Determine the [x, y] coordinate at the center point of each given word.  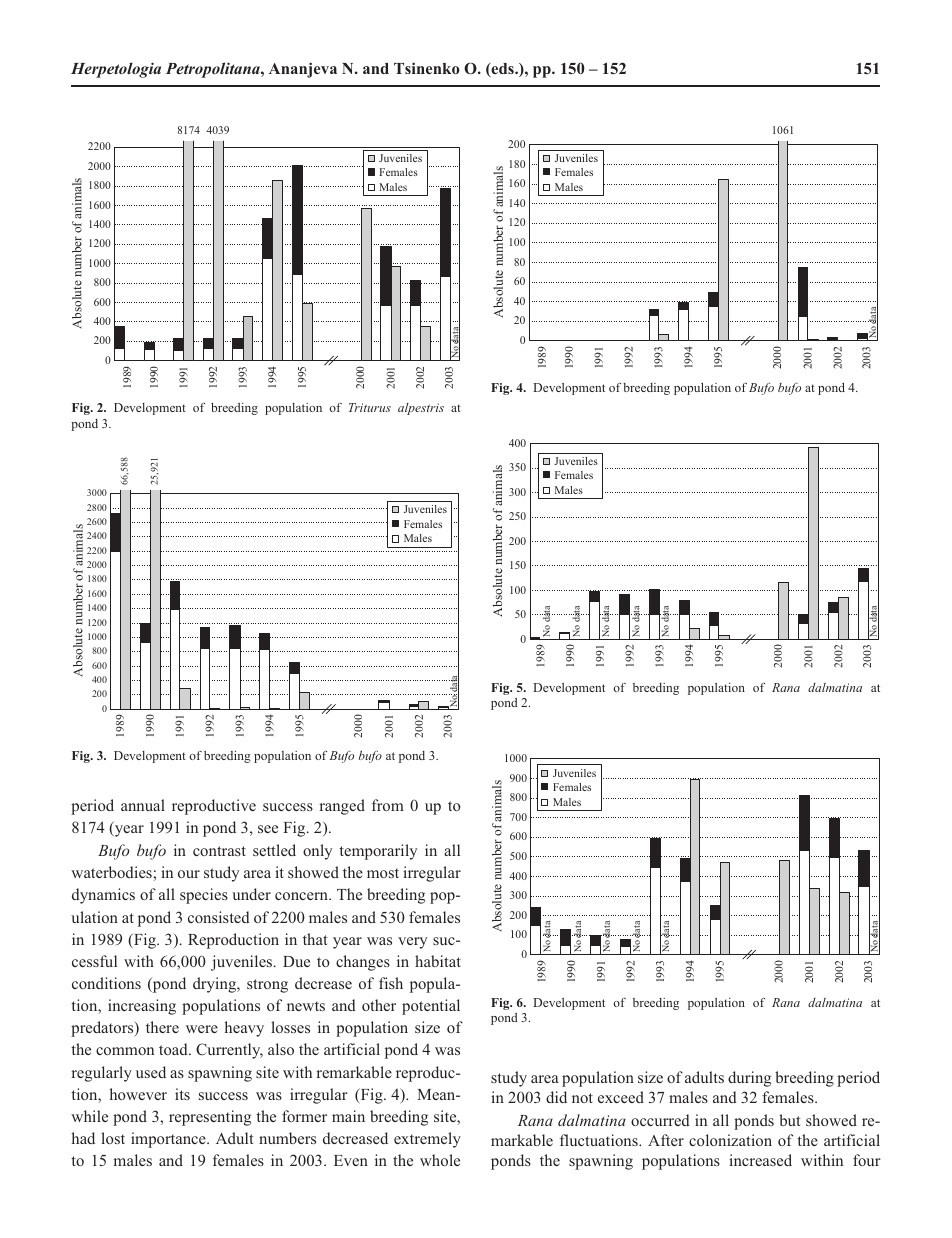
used [151, 1072]
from [388, 805]
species [204, 896]
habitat [438, 961]
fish [391, 983]
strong [267, 986]
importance [169, 1140]
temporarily [378, 852]
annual [143, 805]
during [749, 1079]
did [556, 1097]
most [383, 873]
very [412, 943]
